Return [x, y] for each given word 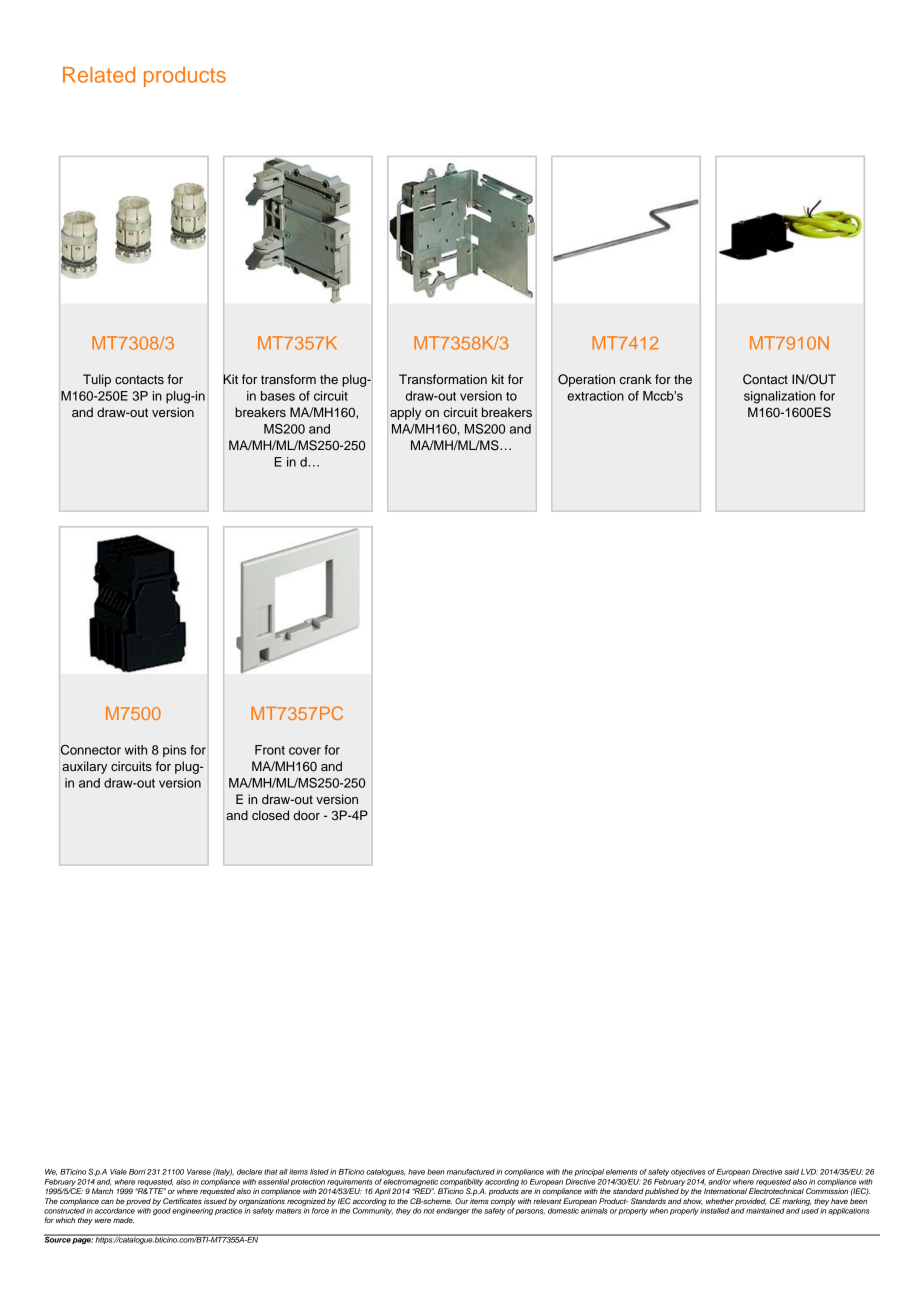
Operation [586, 380]
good [162, 1210]
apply [405, 413]
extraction [595, 396]
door [306, 815]
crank [636, 379]
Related [99, 75]
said [791, 1172]
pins [174, 751]
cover [305, 751]
